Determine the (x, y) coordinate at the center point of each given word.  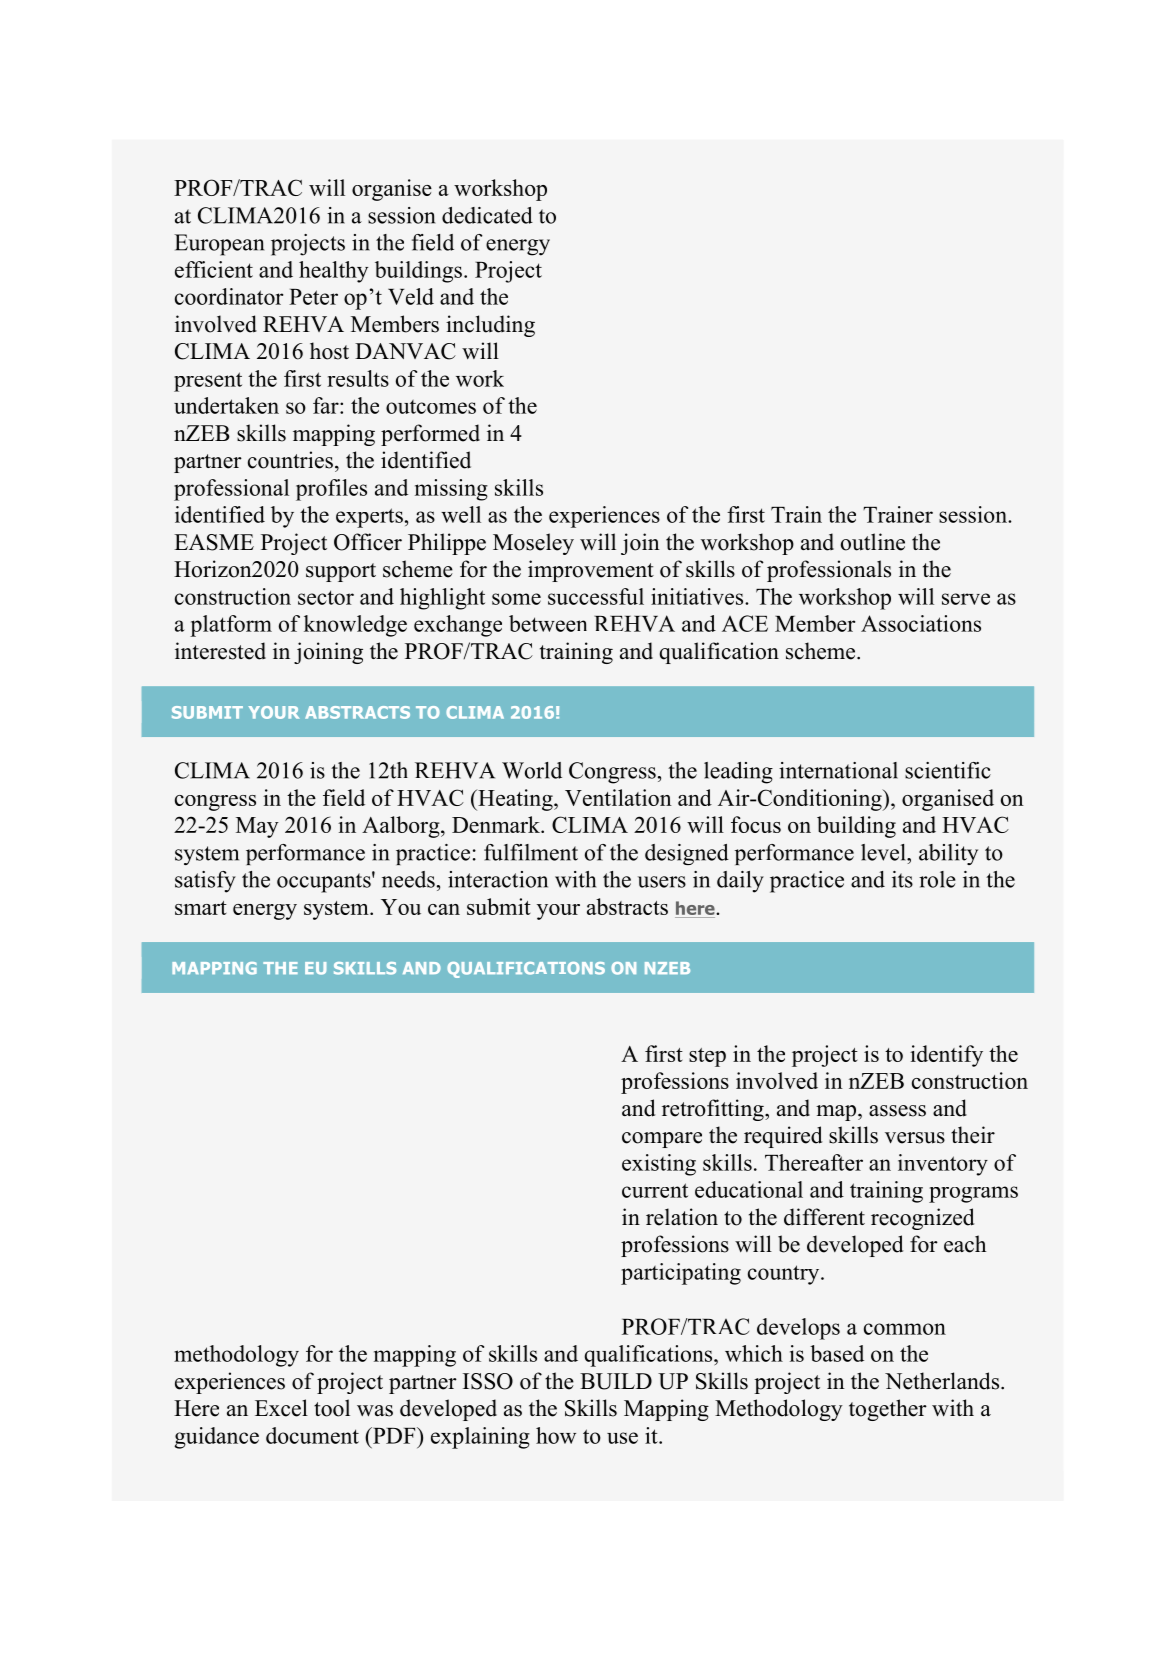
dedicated (487, 215)
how (556, 1435)
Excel (281, 1408)
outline (873, 542)
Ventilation (618, 797)
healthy (333, 272)
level (884, 852)
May (257, 827)
